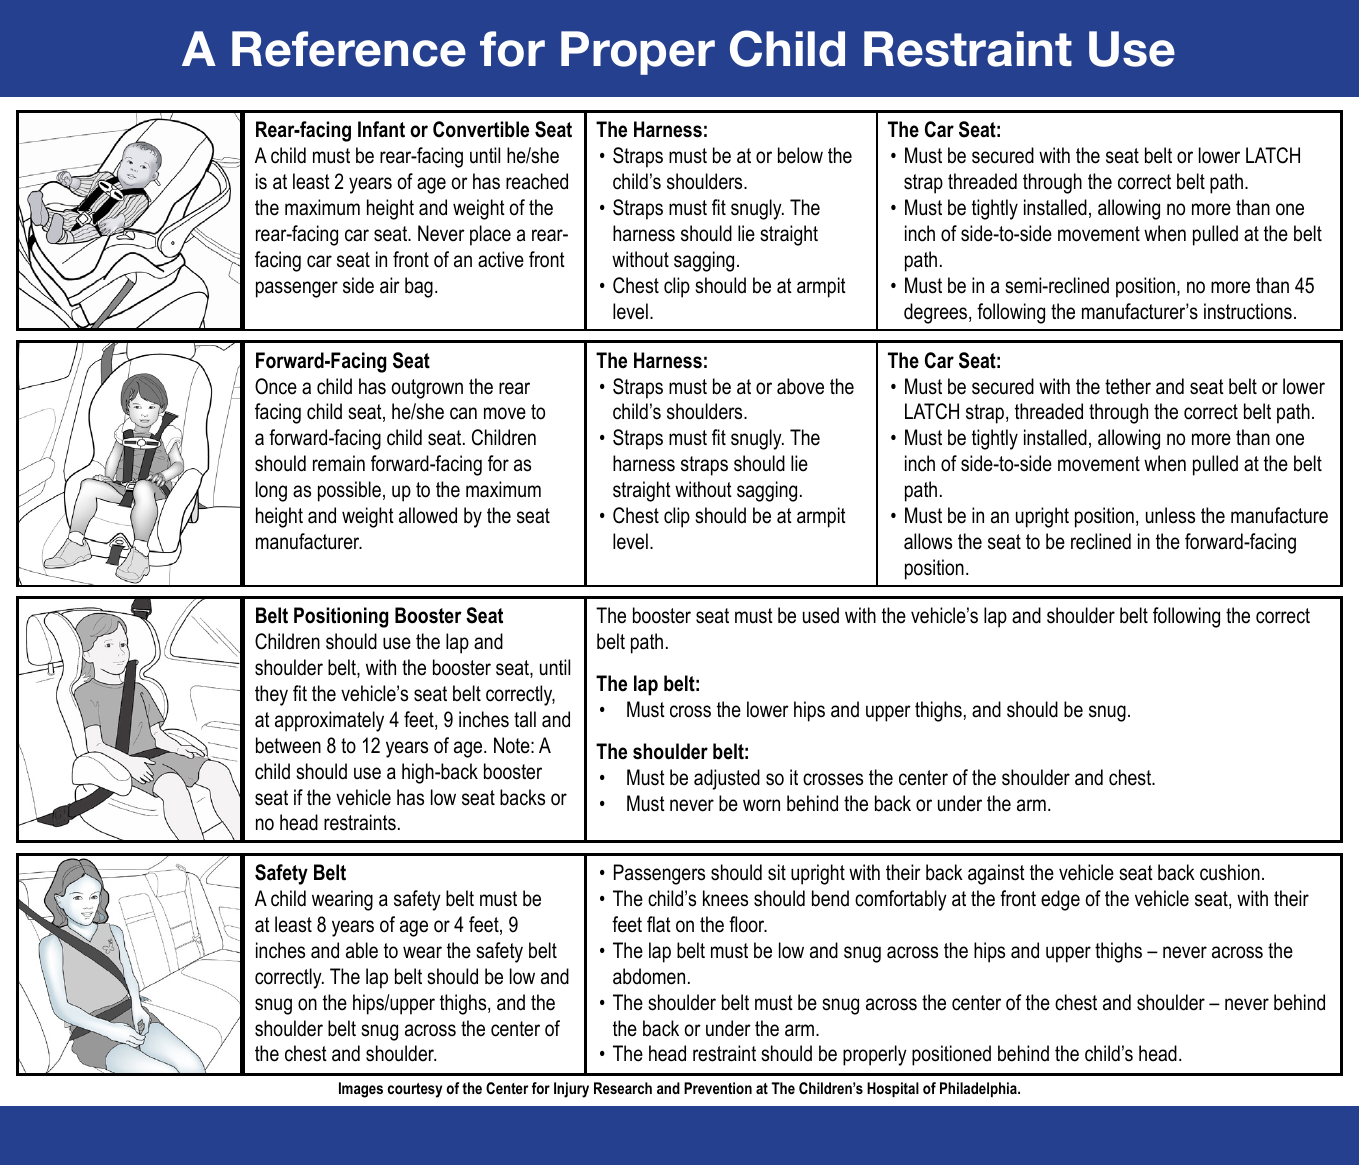  Describe the element at coordinates (428, 515) in the screenshot. I see `allowed` at that location.
